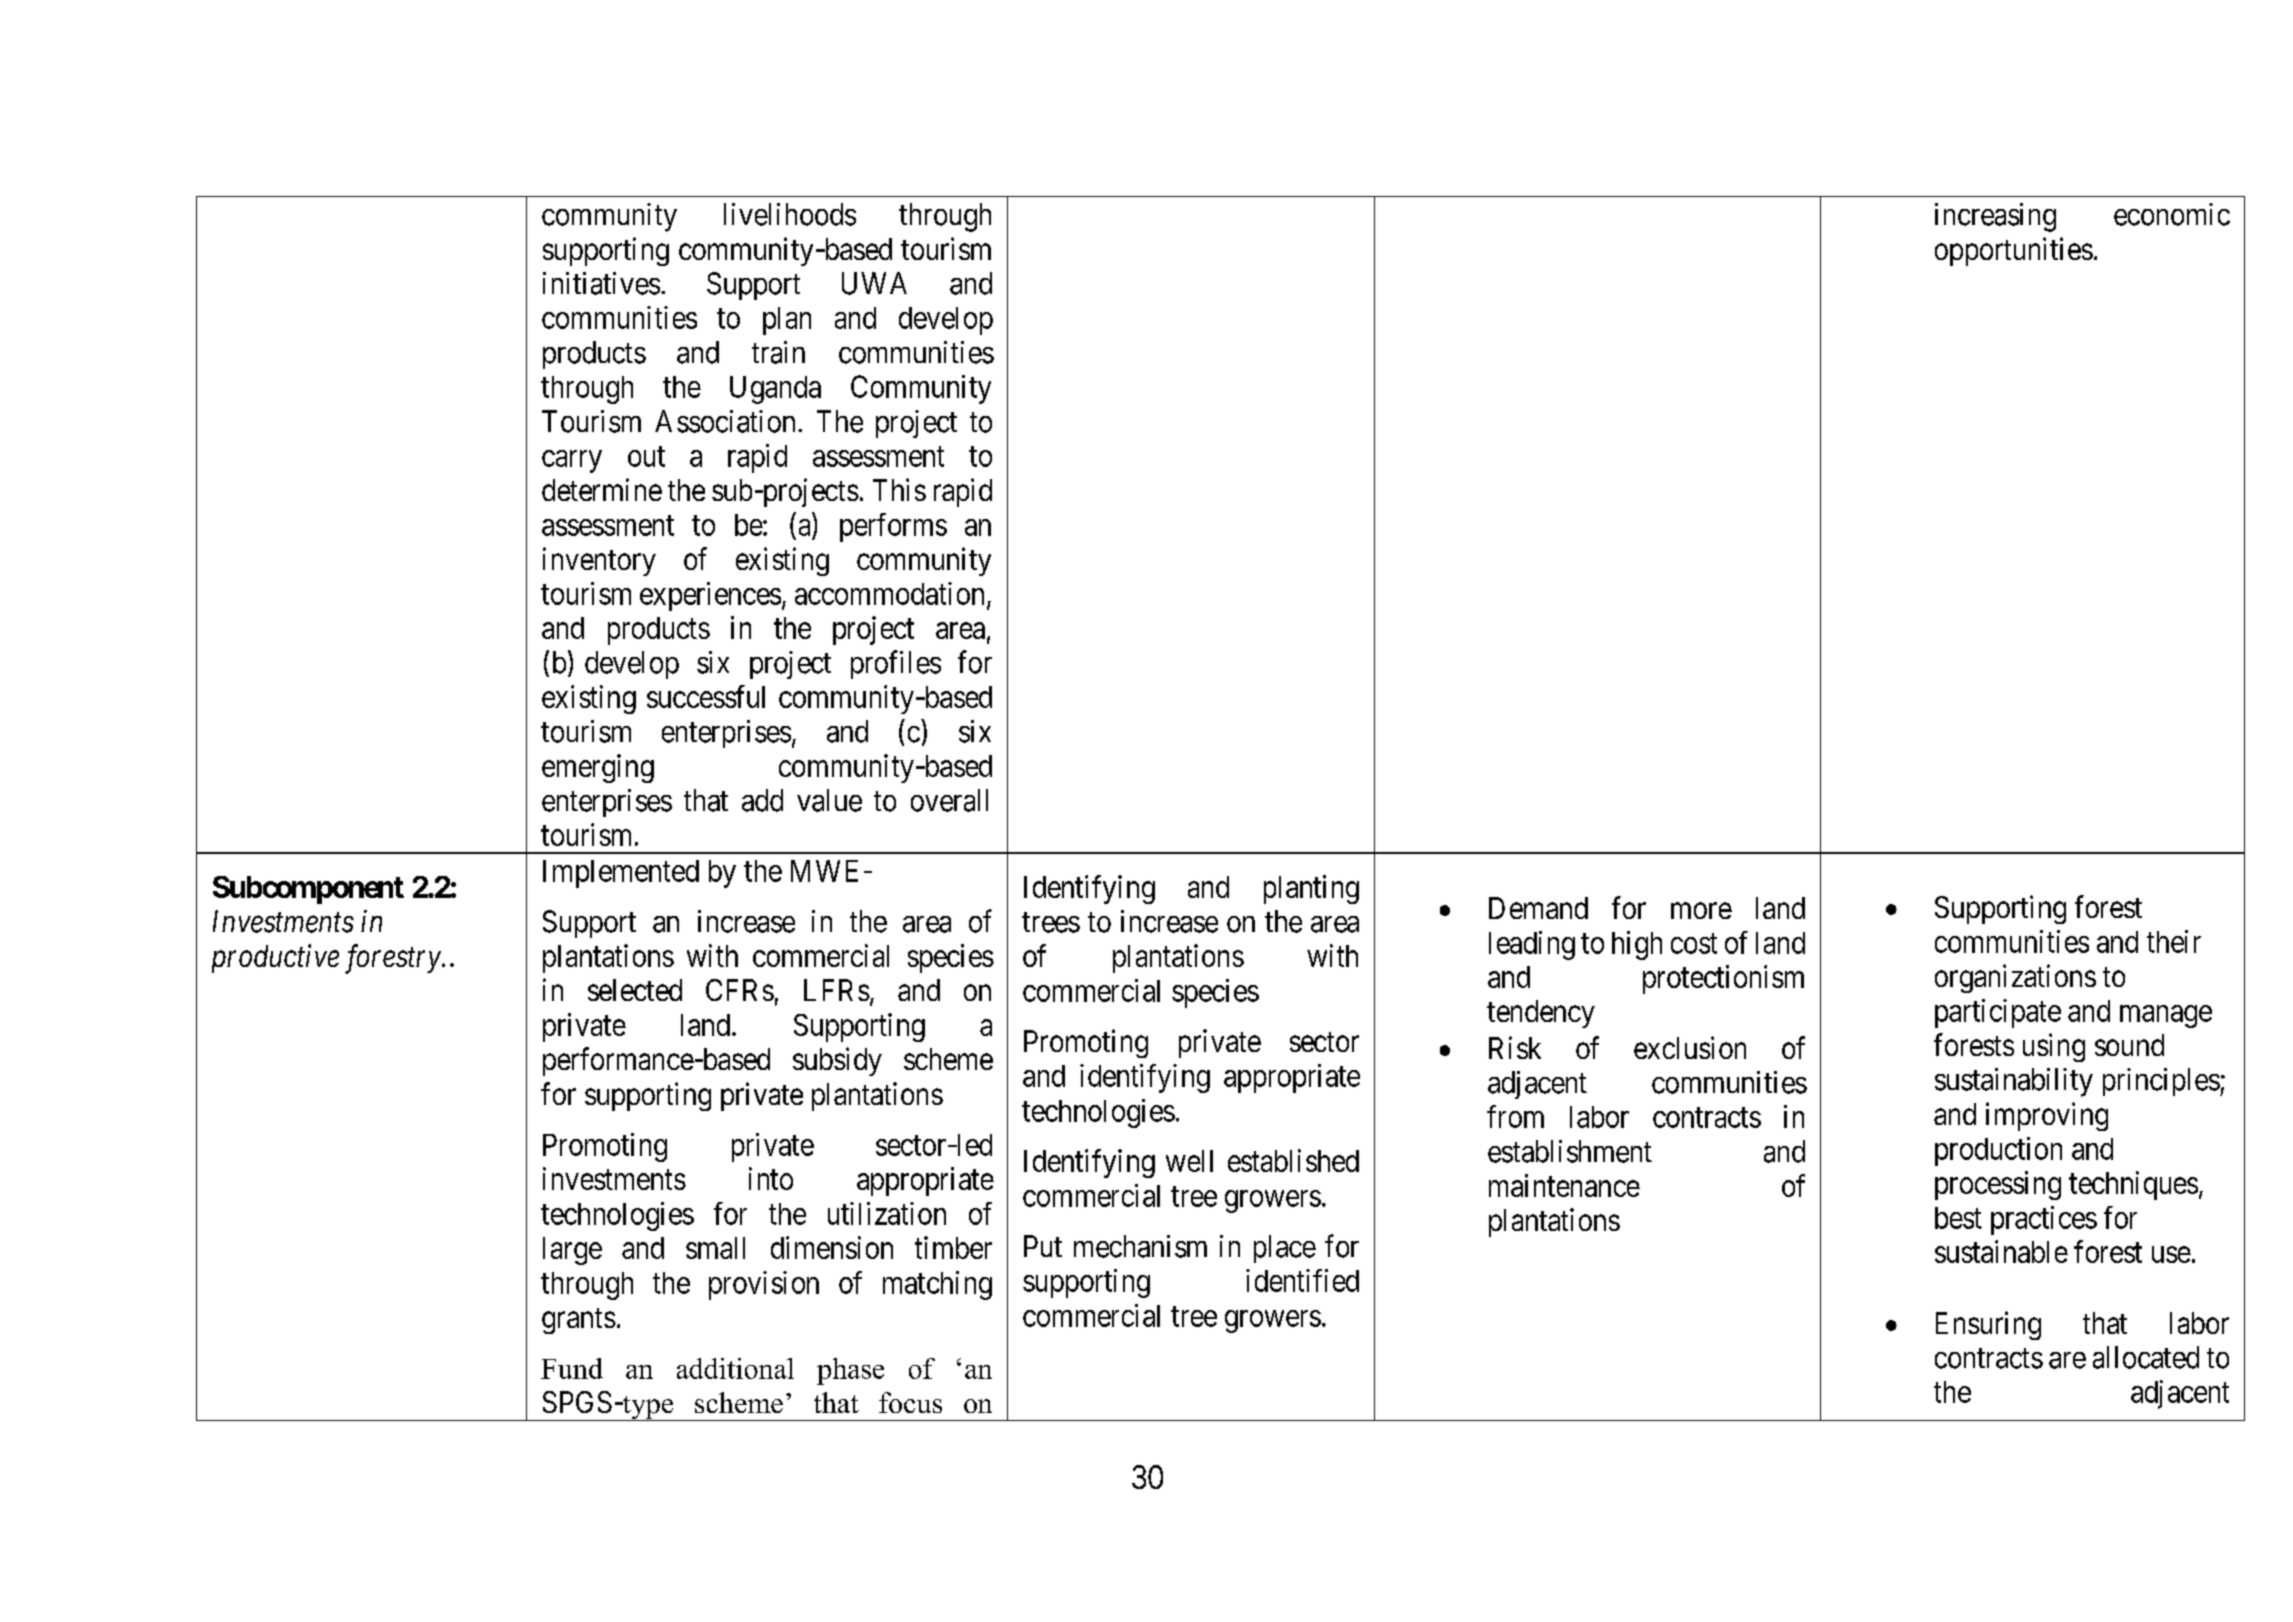 Image resolution: width=2293 pixels, height=1622 pixels. I want to click on increasing, so click(1995, 217).
